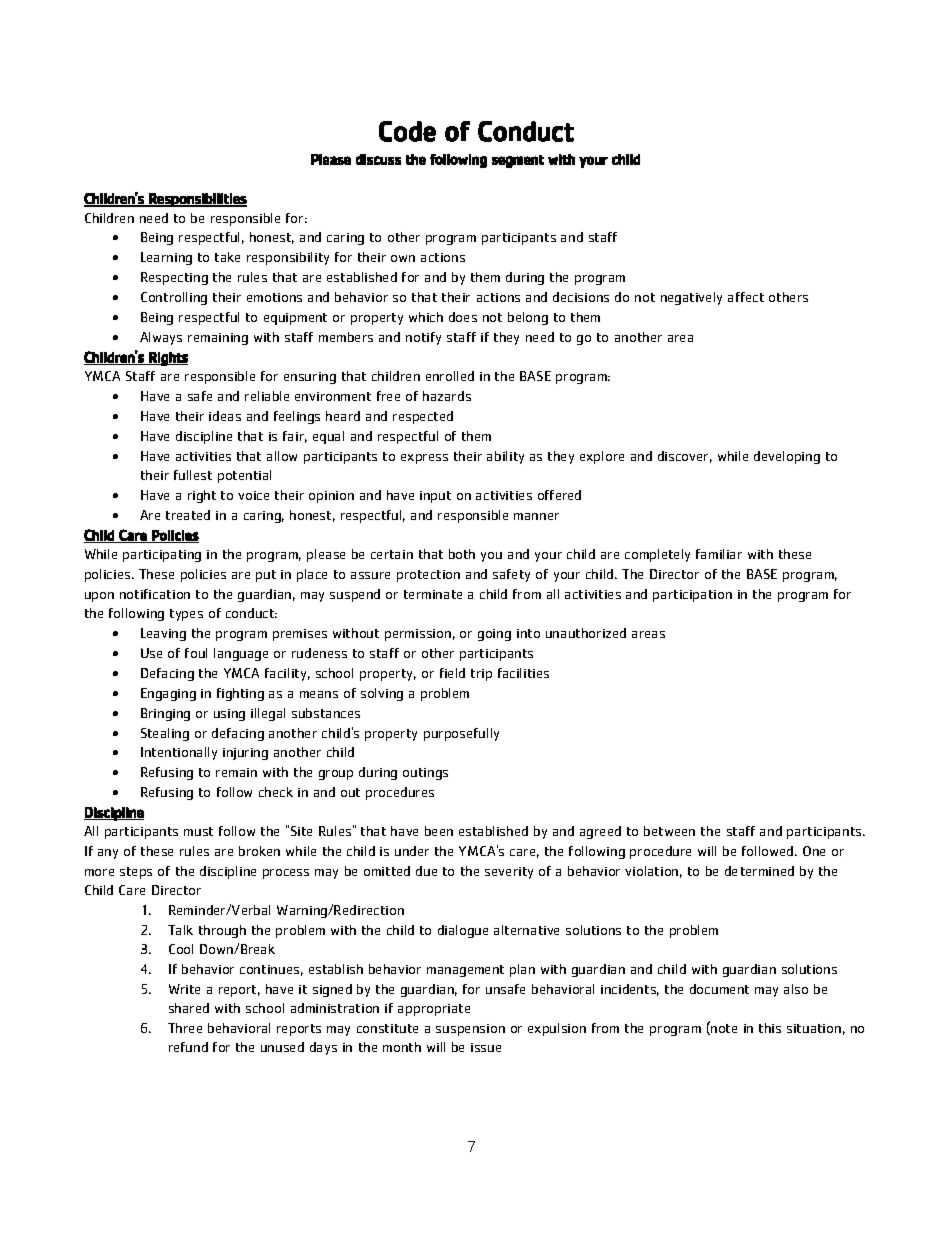  What do you see at coordinates (692, 596) in the screenshot?
I see `participation` at bounding box center [692, 596].
